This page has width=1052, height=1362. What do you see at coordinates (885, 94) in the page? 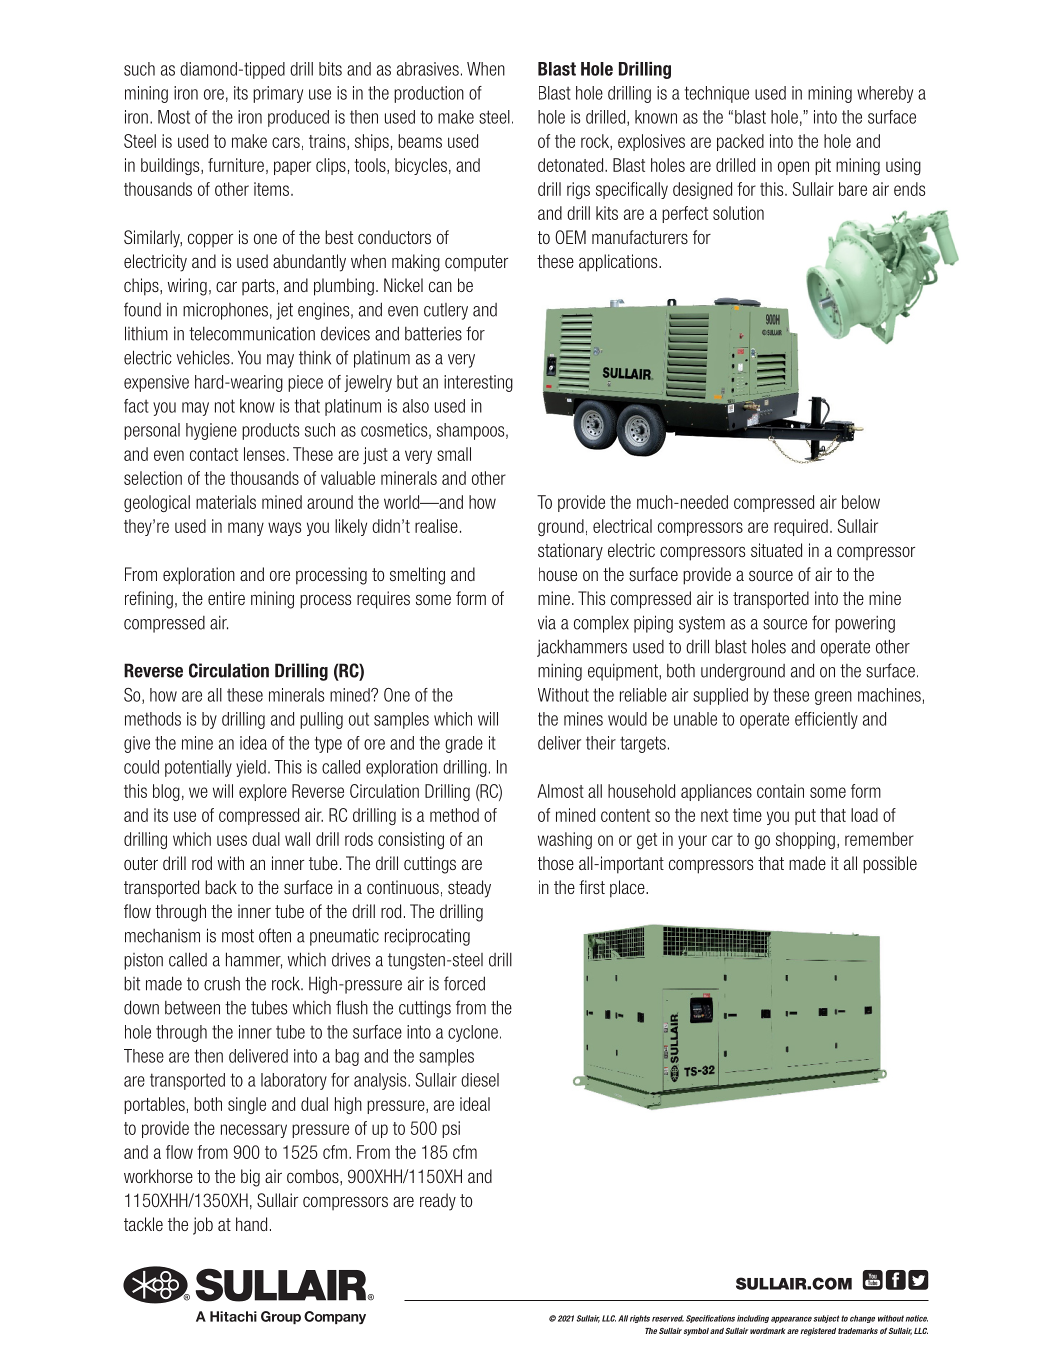
I see `whereby` at bounding box center [885, 94].
